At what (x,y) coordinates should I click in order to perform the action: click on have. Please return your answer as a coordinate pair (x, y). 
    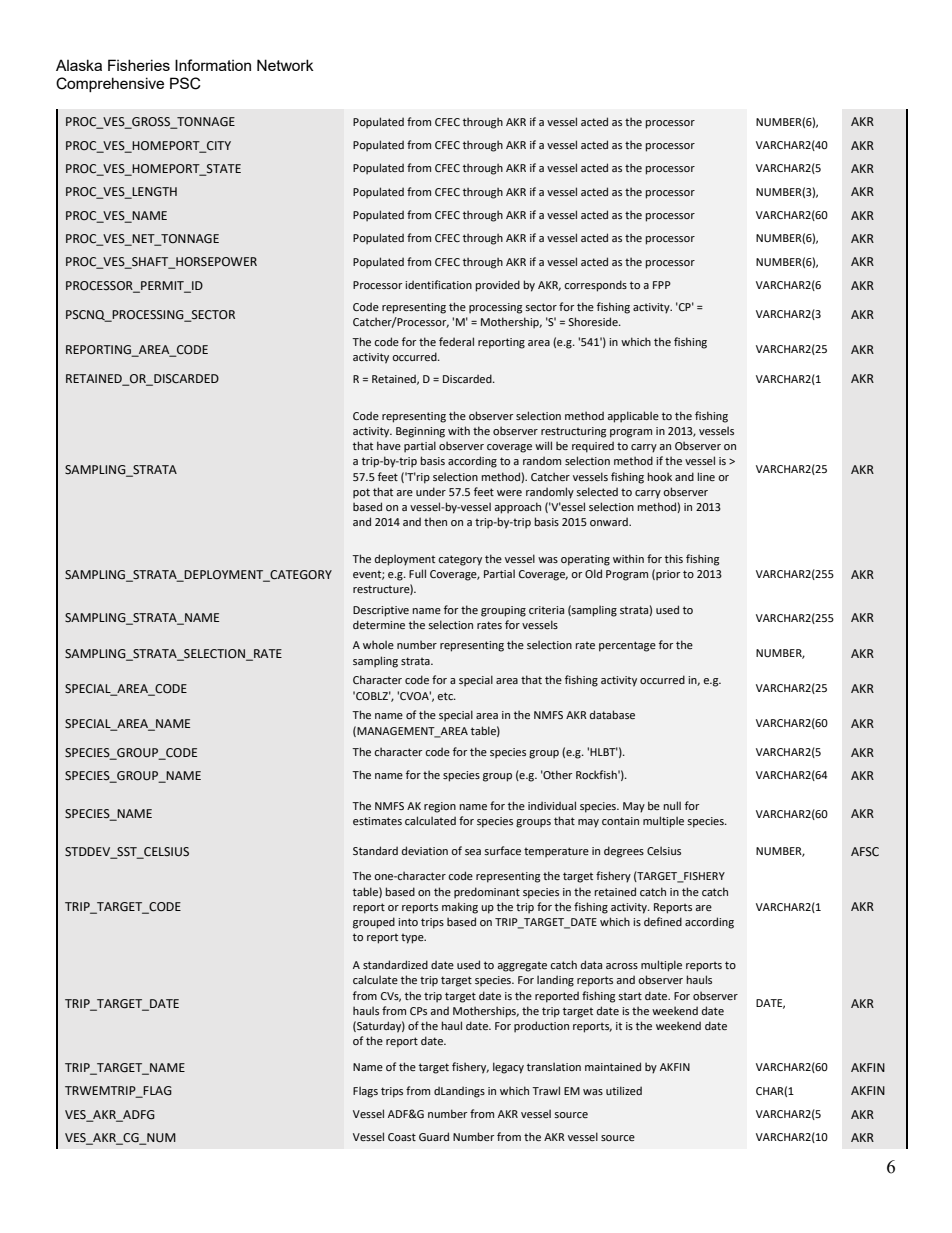
    Looking at the image, I should click on (389, 445).
